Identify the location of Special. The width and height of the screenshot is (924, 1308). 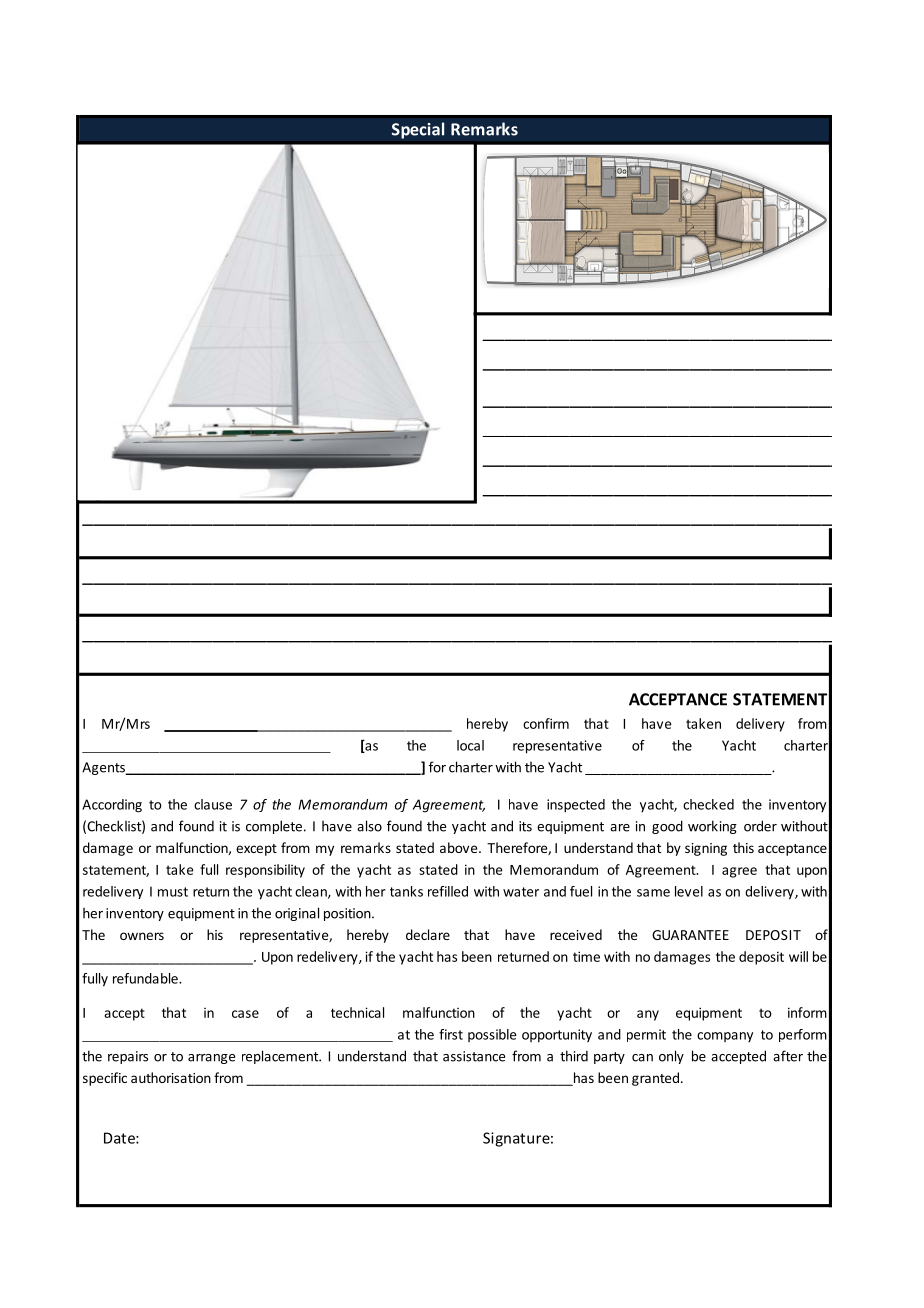
(418, 130).
